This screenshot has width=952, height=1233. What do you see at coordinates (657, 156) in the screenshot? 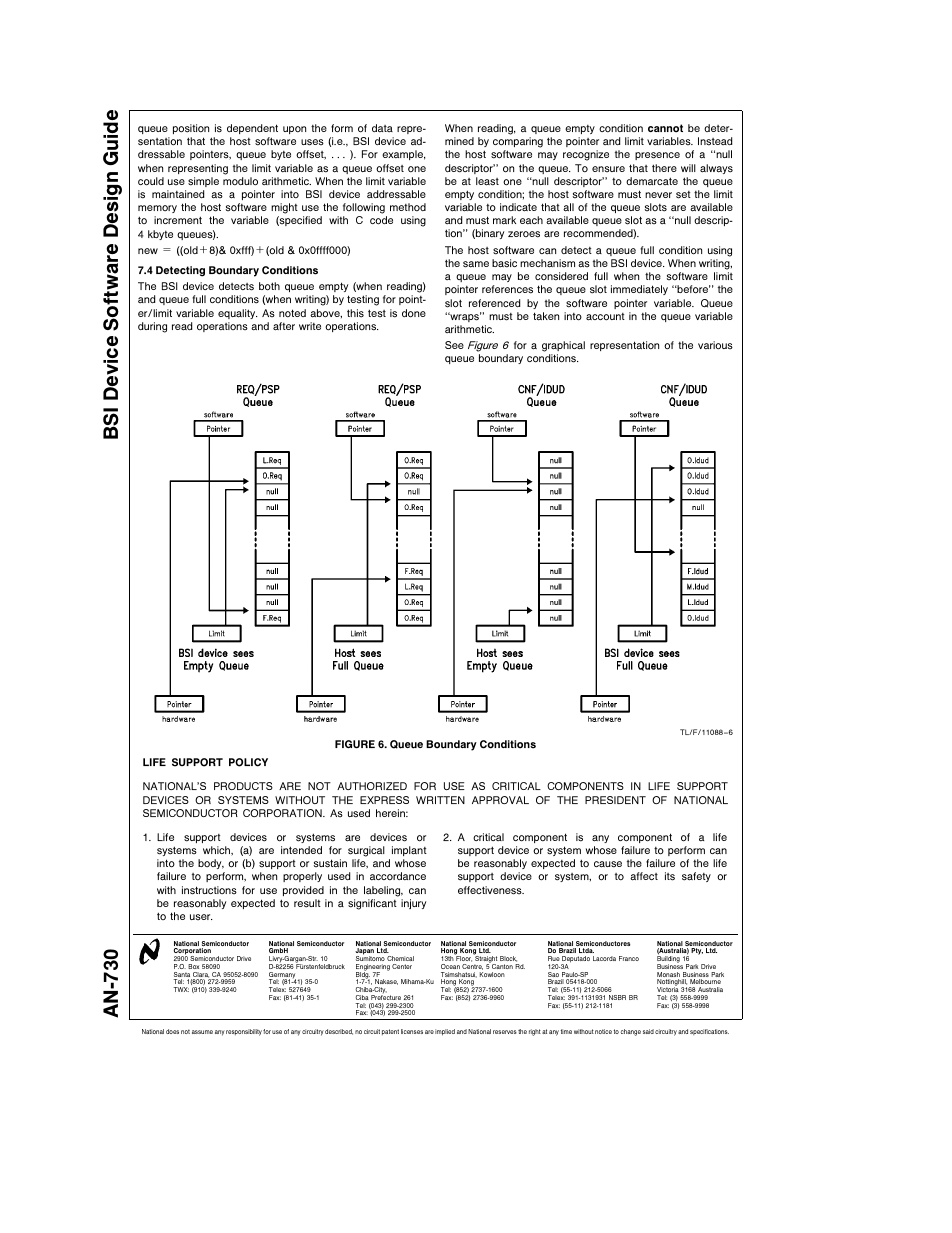
I see `presence` at bounding box center [657, 156].
